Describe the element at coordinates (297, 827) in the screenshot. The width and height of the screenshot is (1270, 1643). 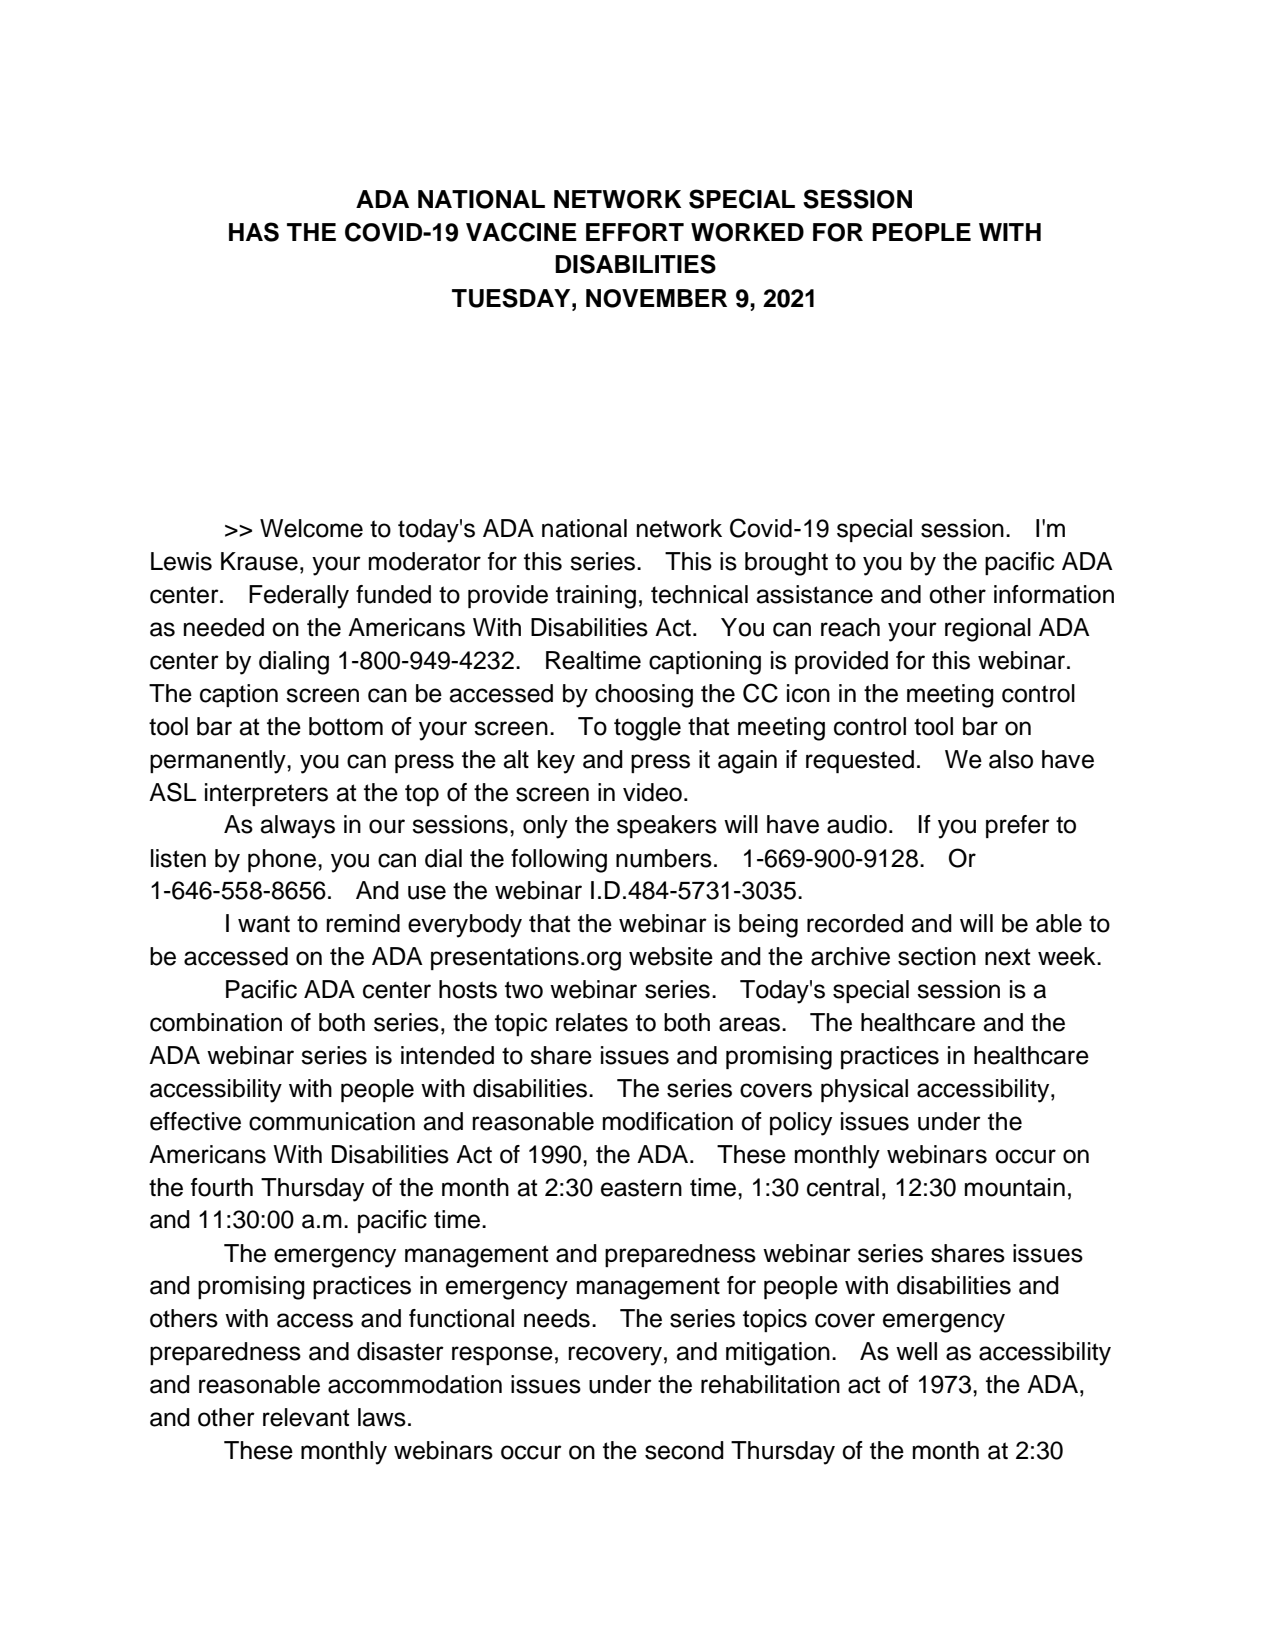
I see `always` at that location.
